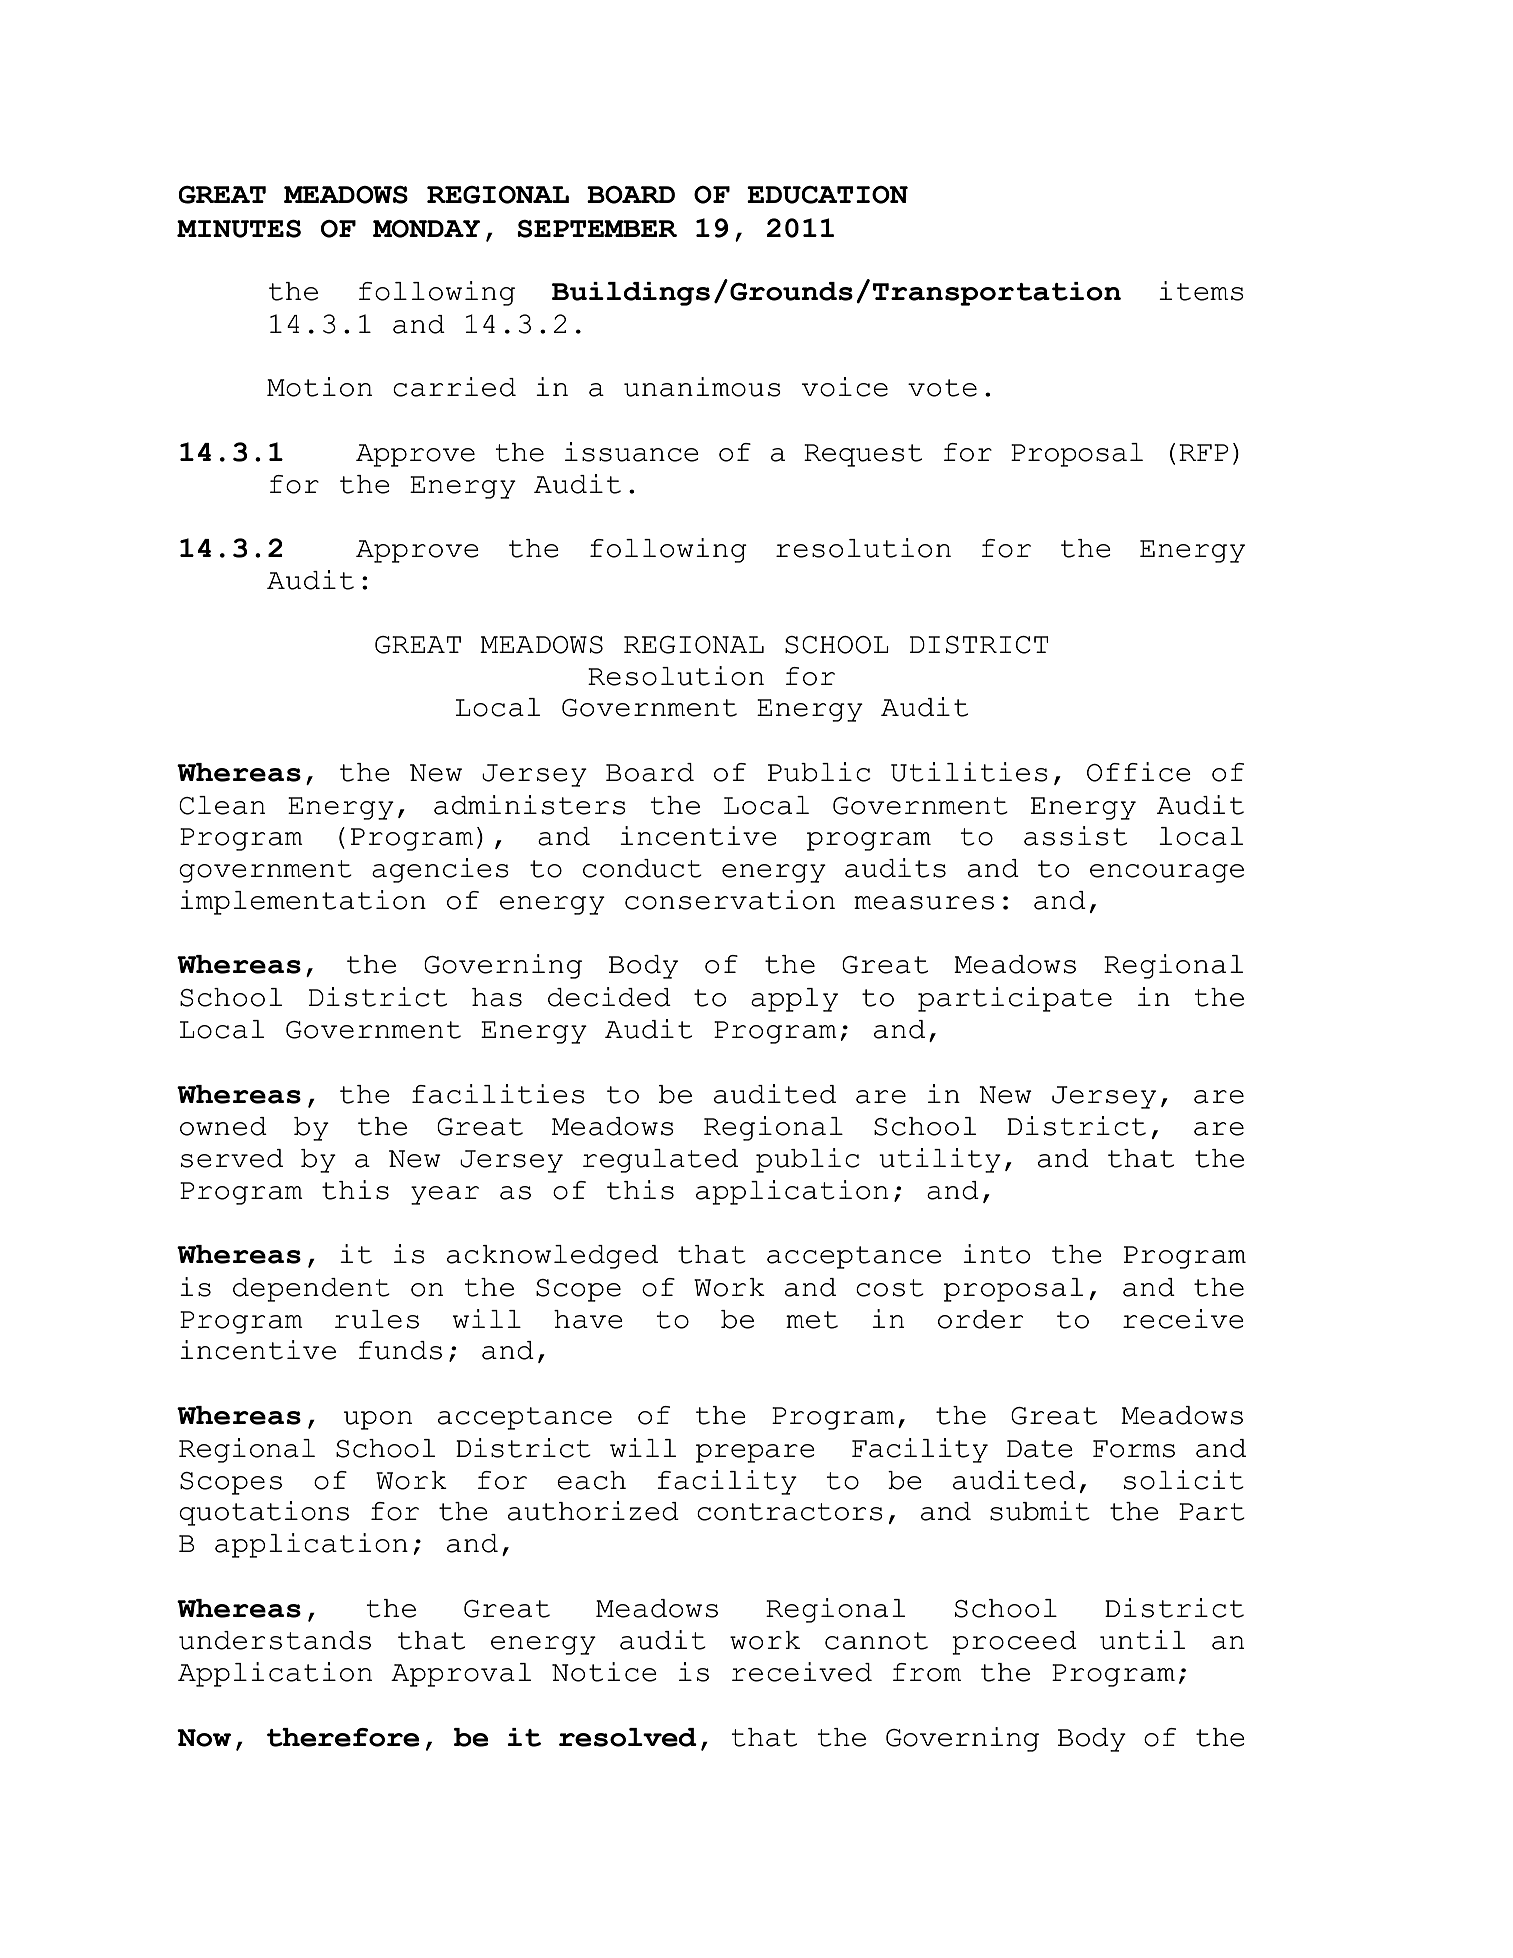 This page has width=1513, height=1958. I want to click on conservation, so click(730, 900).
